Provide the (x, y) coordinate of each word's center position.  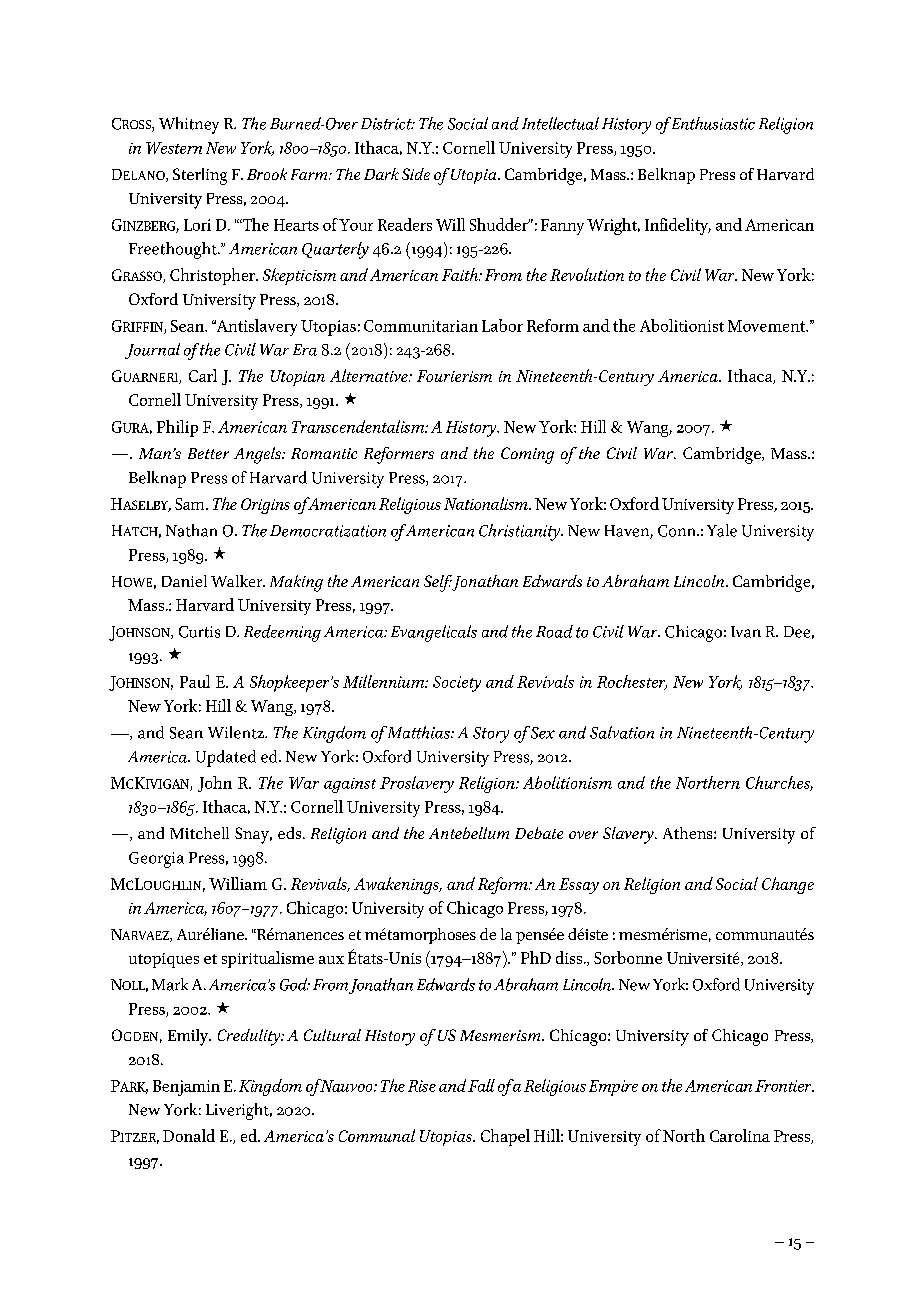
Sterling (200, 176)
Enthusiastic (711, 123)
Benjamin (186, 1088)
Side (416, 174)
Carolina (740, 1135)
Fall (481, 1085)
